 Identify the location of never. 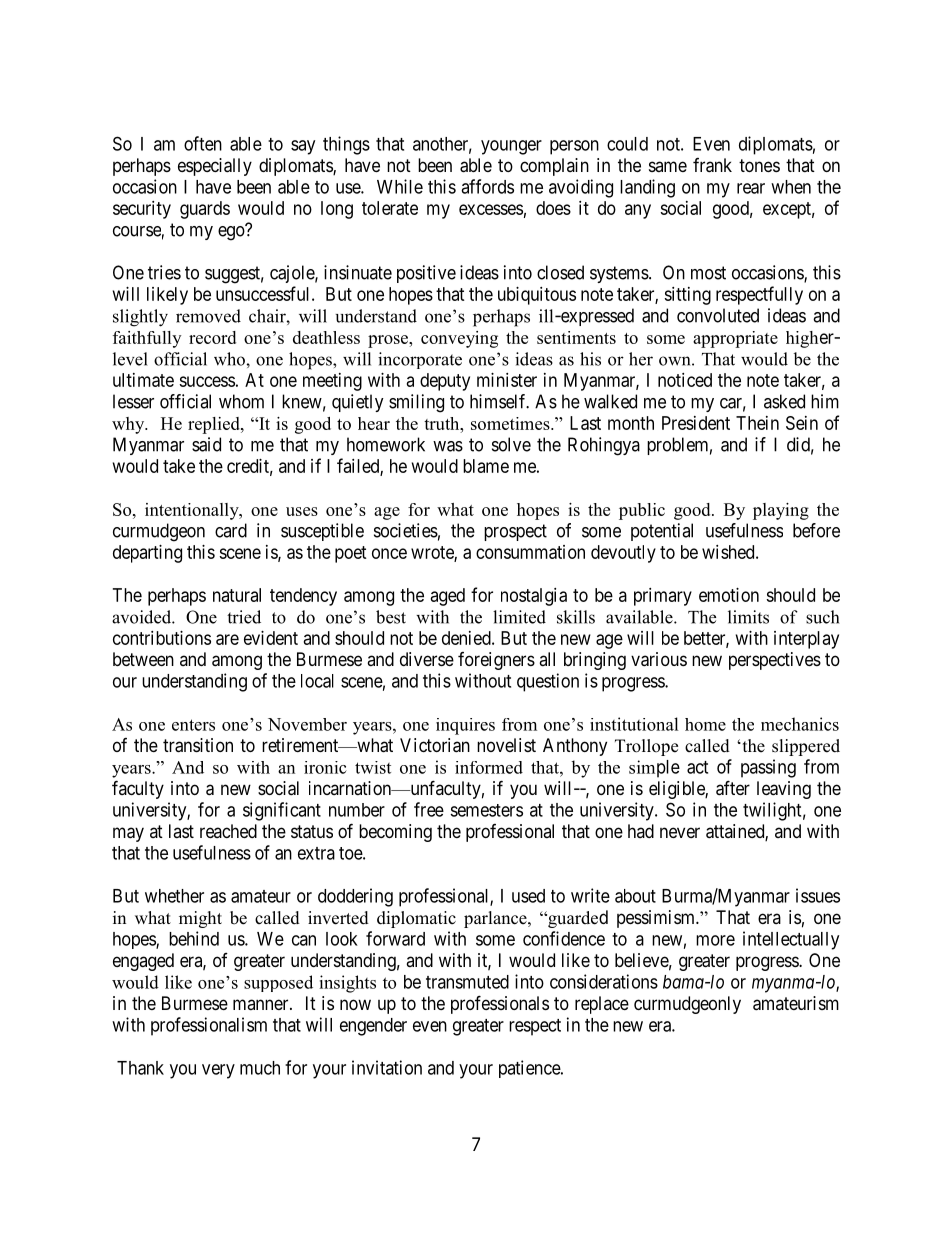
(680, 832).
